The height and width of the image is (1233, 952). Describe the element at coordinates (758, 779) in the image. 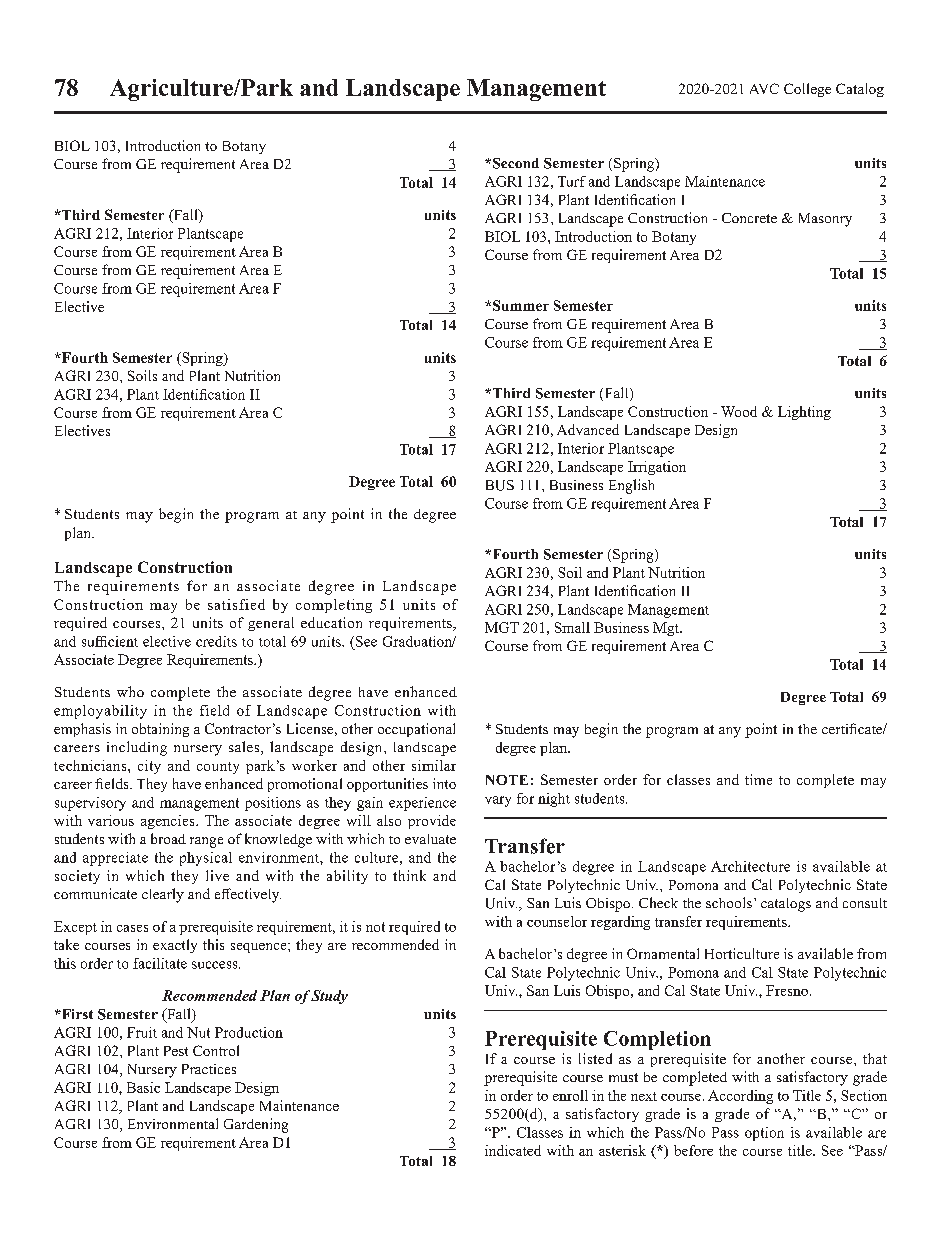

I see `time` at that location.
